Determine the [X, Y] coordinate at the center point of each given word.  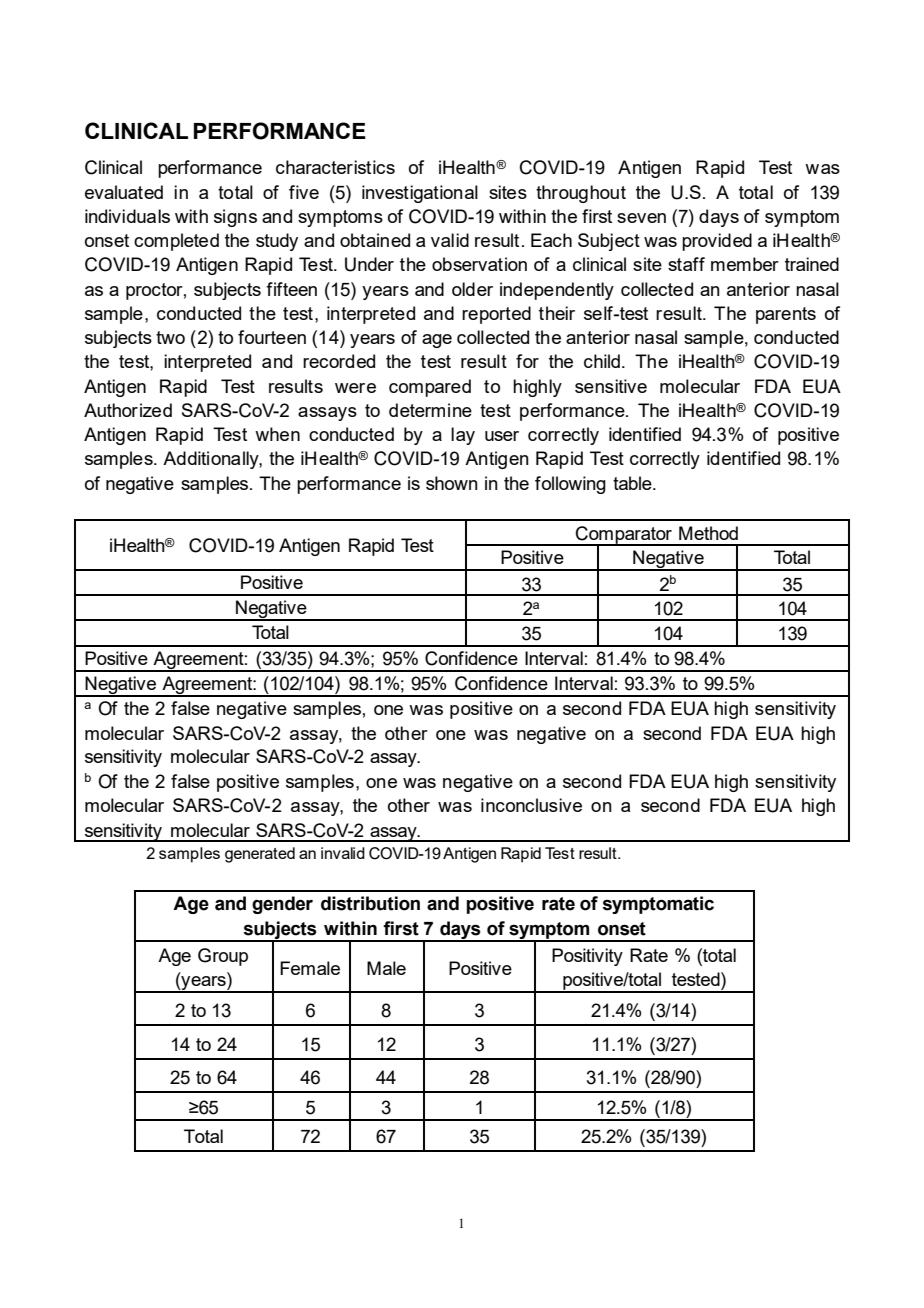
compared [430, 388]
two [170, 337]
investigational [420, 194]
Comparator [624, 536]
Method [708, 533]
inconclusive [531, 805]
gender [282, 905]
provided [717, 242]
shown [452, 483]
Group [223, 957]
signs [235, 218]
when [277, 434]
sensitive [611, 386]
